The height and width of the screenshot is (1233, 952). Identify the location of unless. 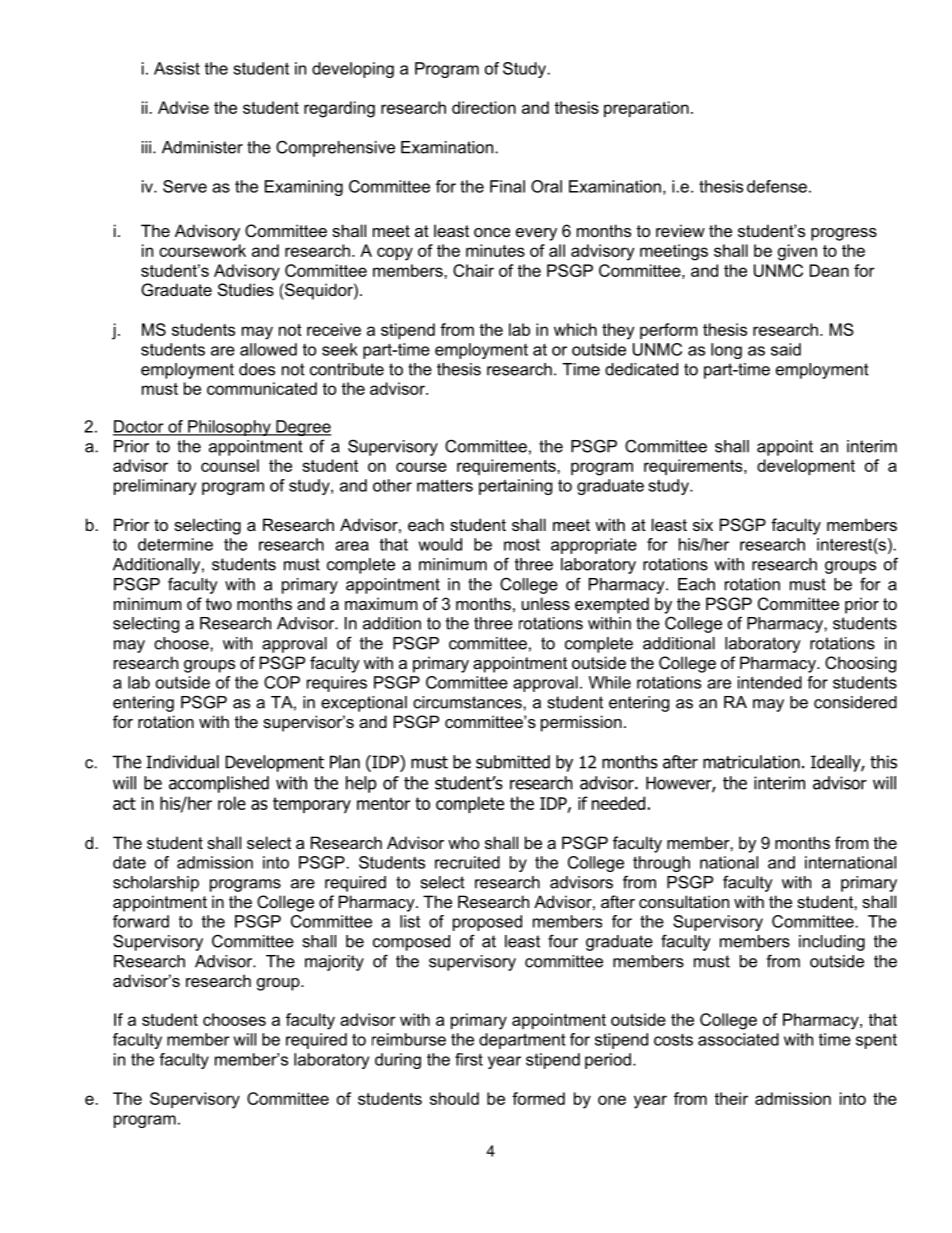
(546, 603).
